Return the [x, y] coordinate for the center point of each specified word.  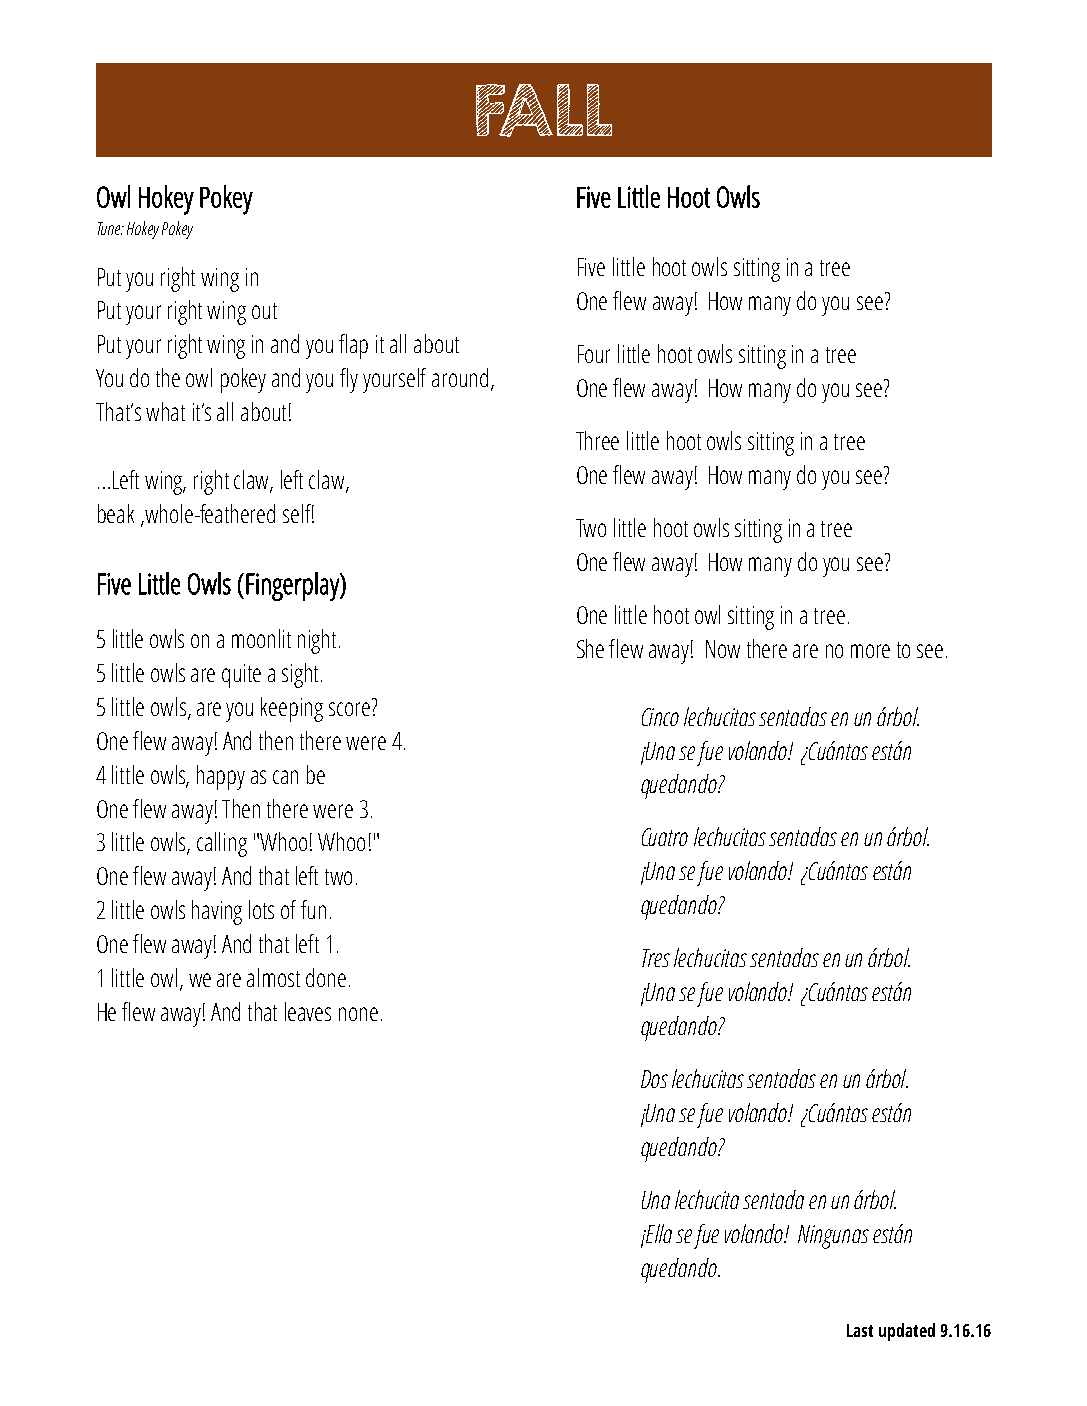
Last [860, 1330]
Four [594, 354]
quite [241, 676]
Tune [111, 228]
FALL [544, 110]
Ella [658, 1233]
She [590, 648]
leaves [308, 1011]
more [870, 651]
